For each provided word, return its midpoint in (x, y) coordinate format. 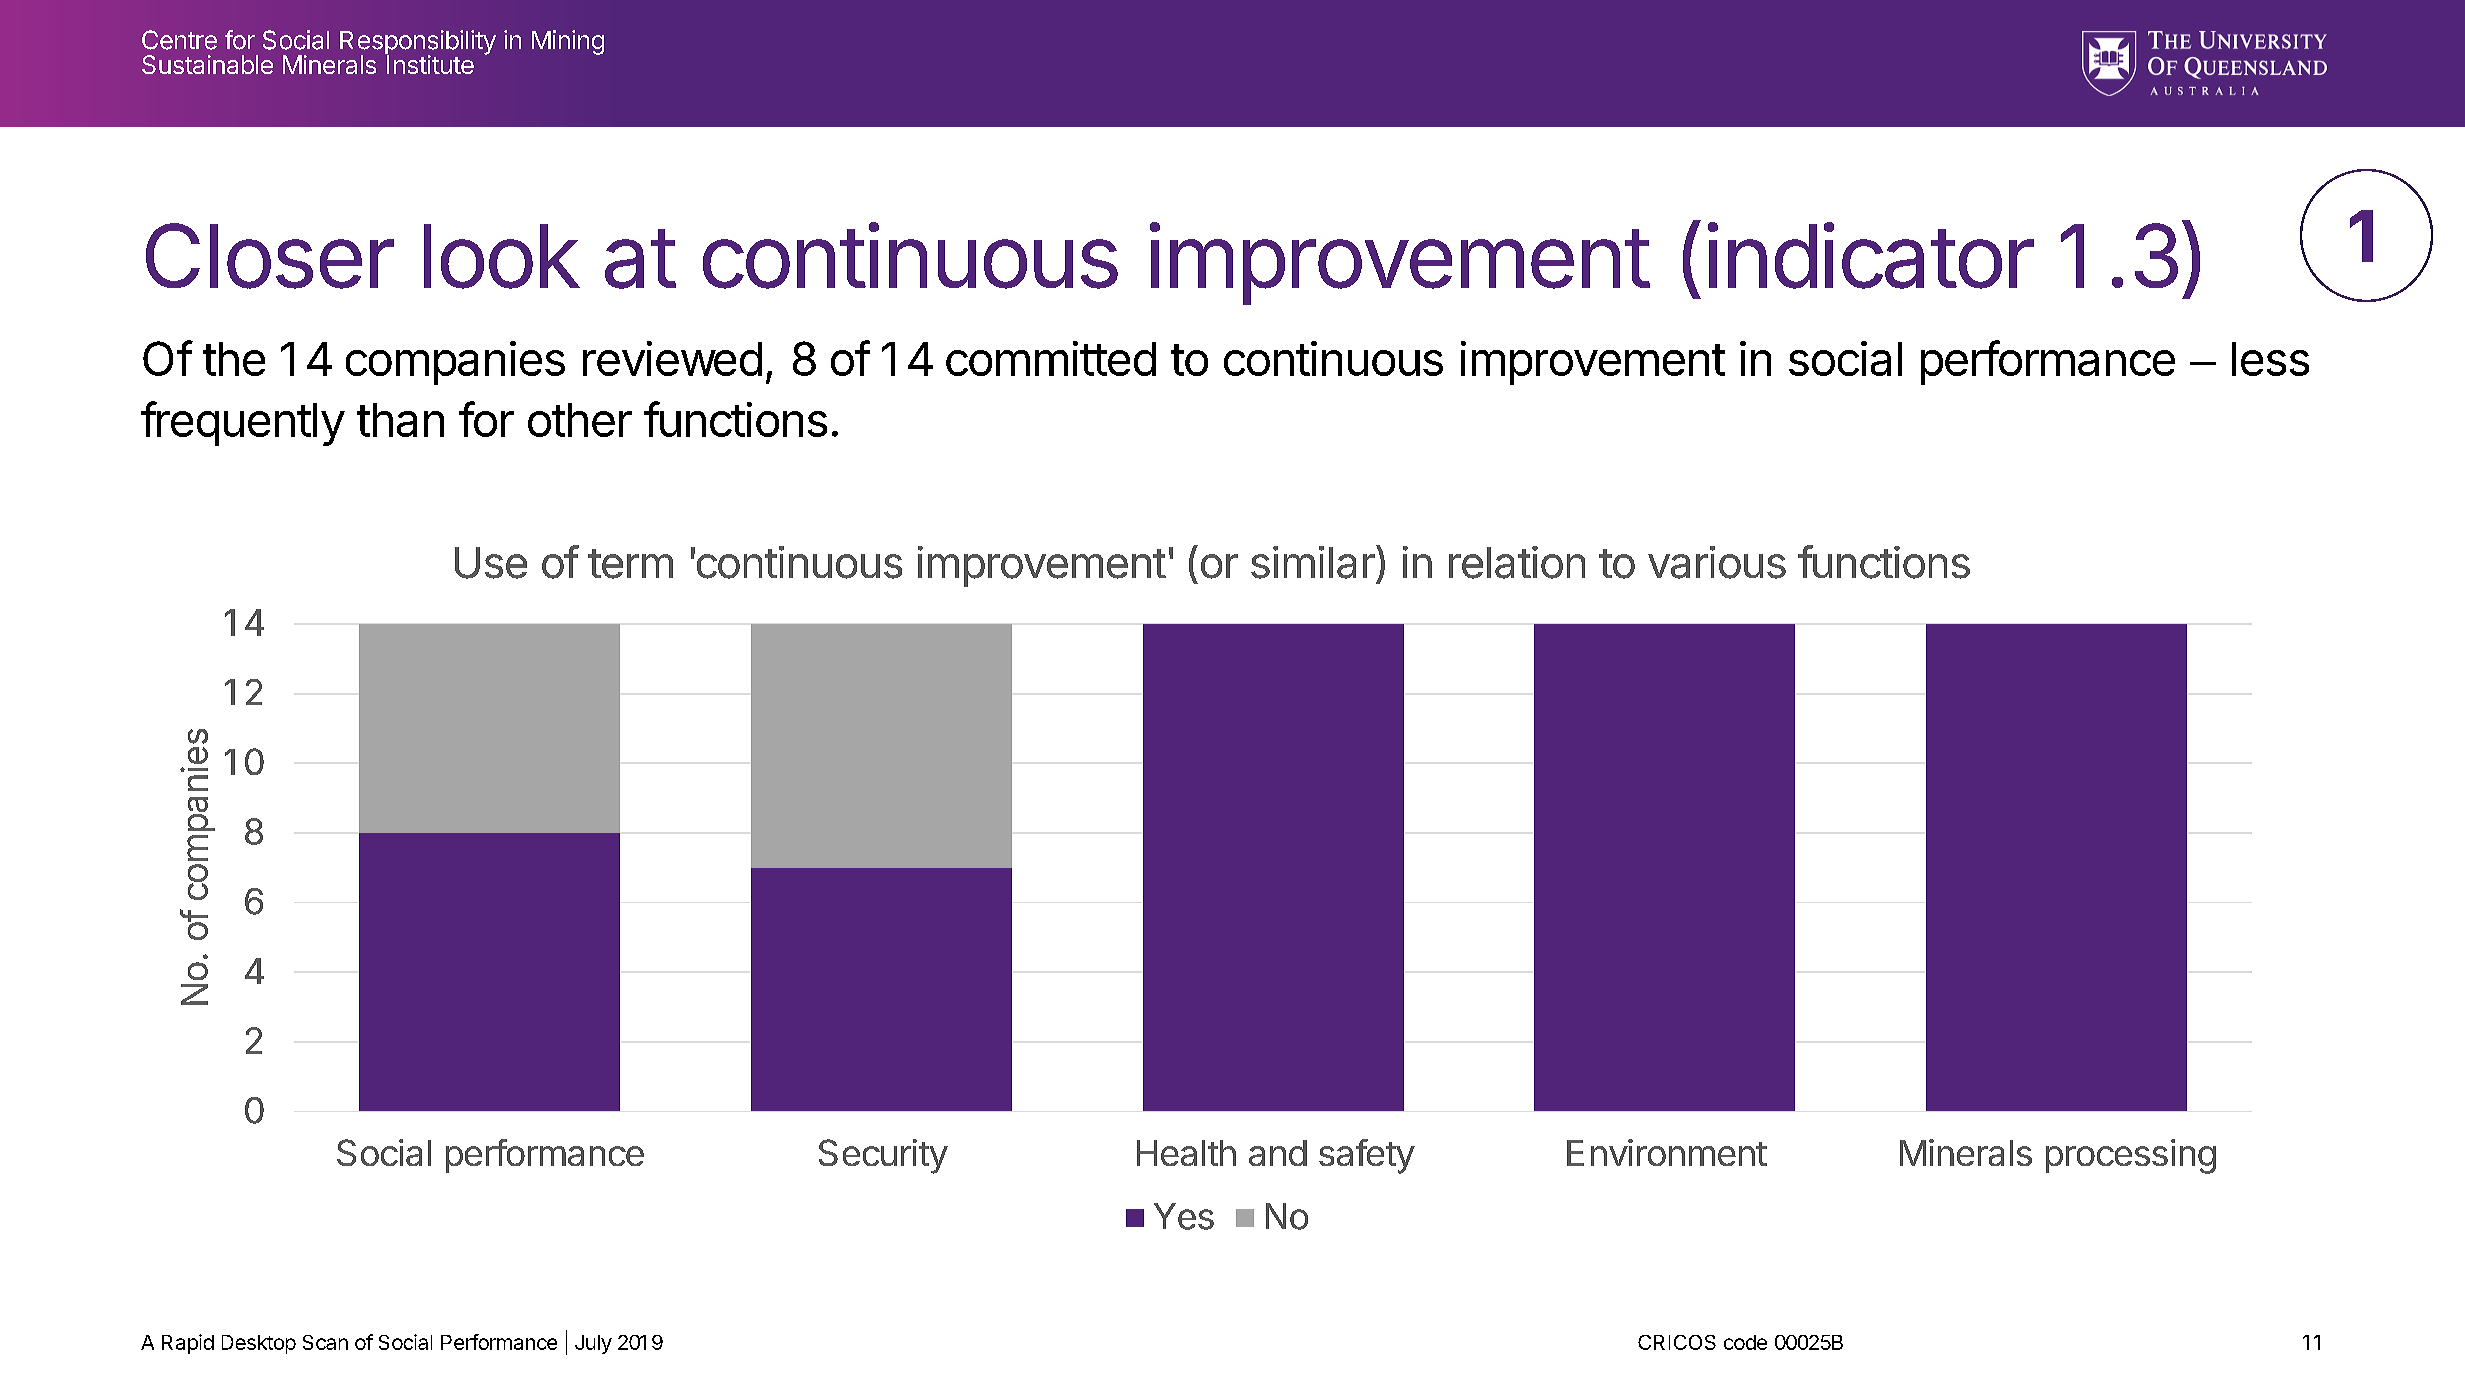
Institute (429, 63)
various (1717, 562)
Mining (568, 42)
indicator (1871, 256)
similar (1313, 562)
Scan (325, 1342)
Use (491, 563)
